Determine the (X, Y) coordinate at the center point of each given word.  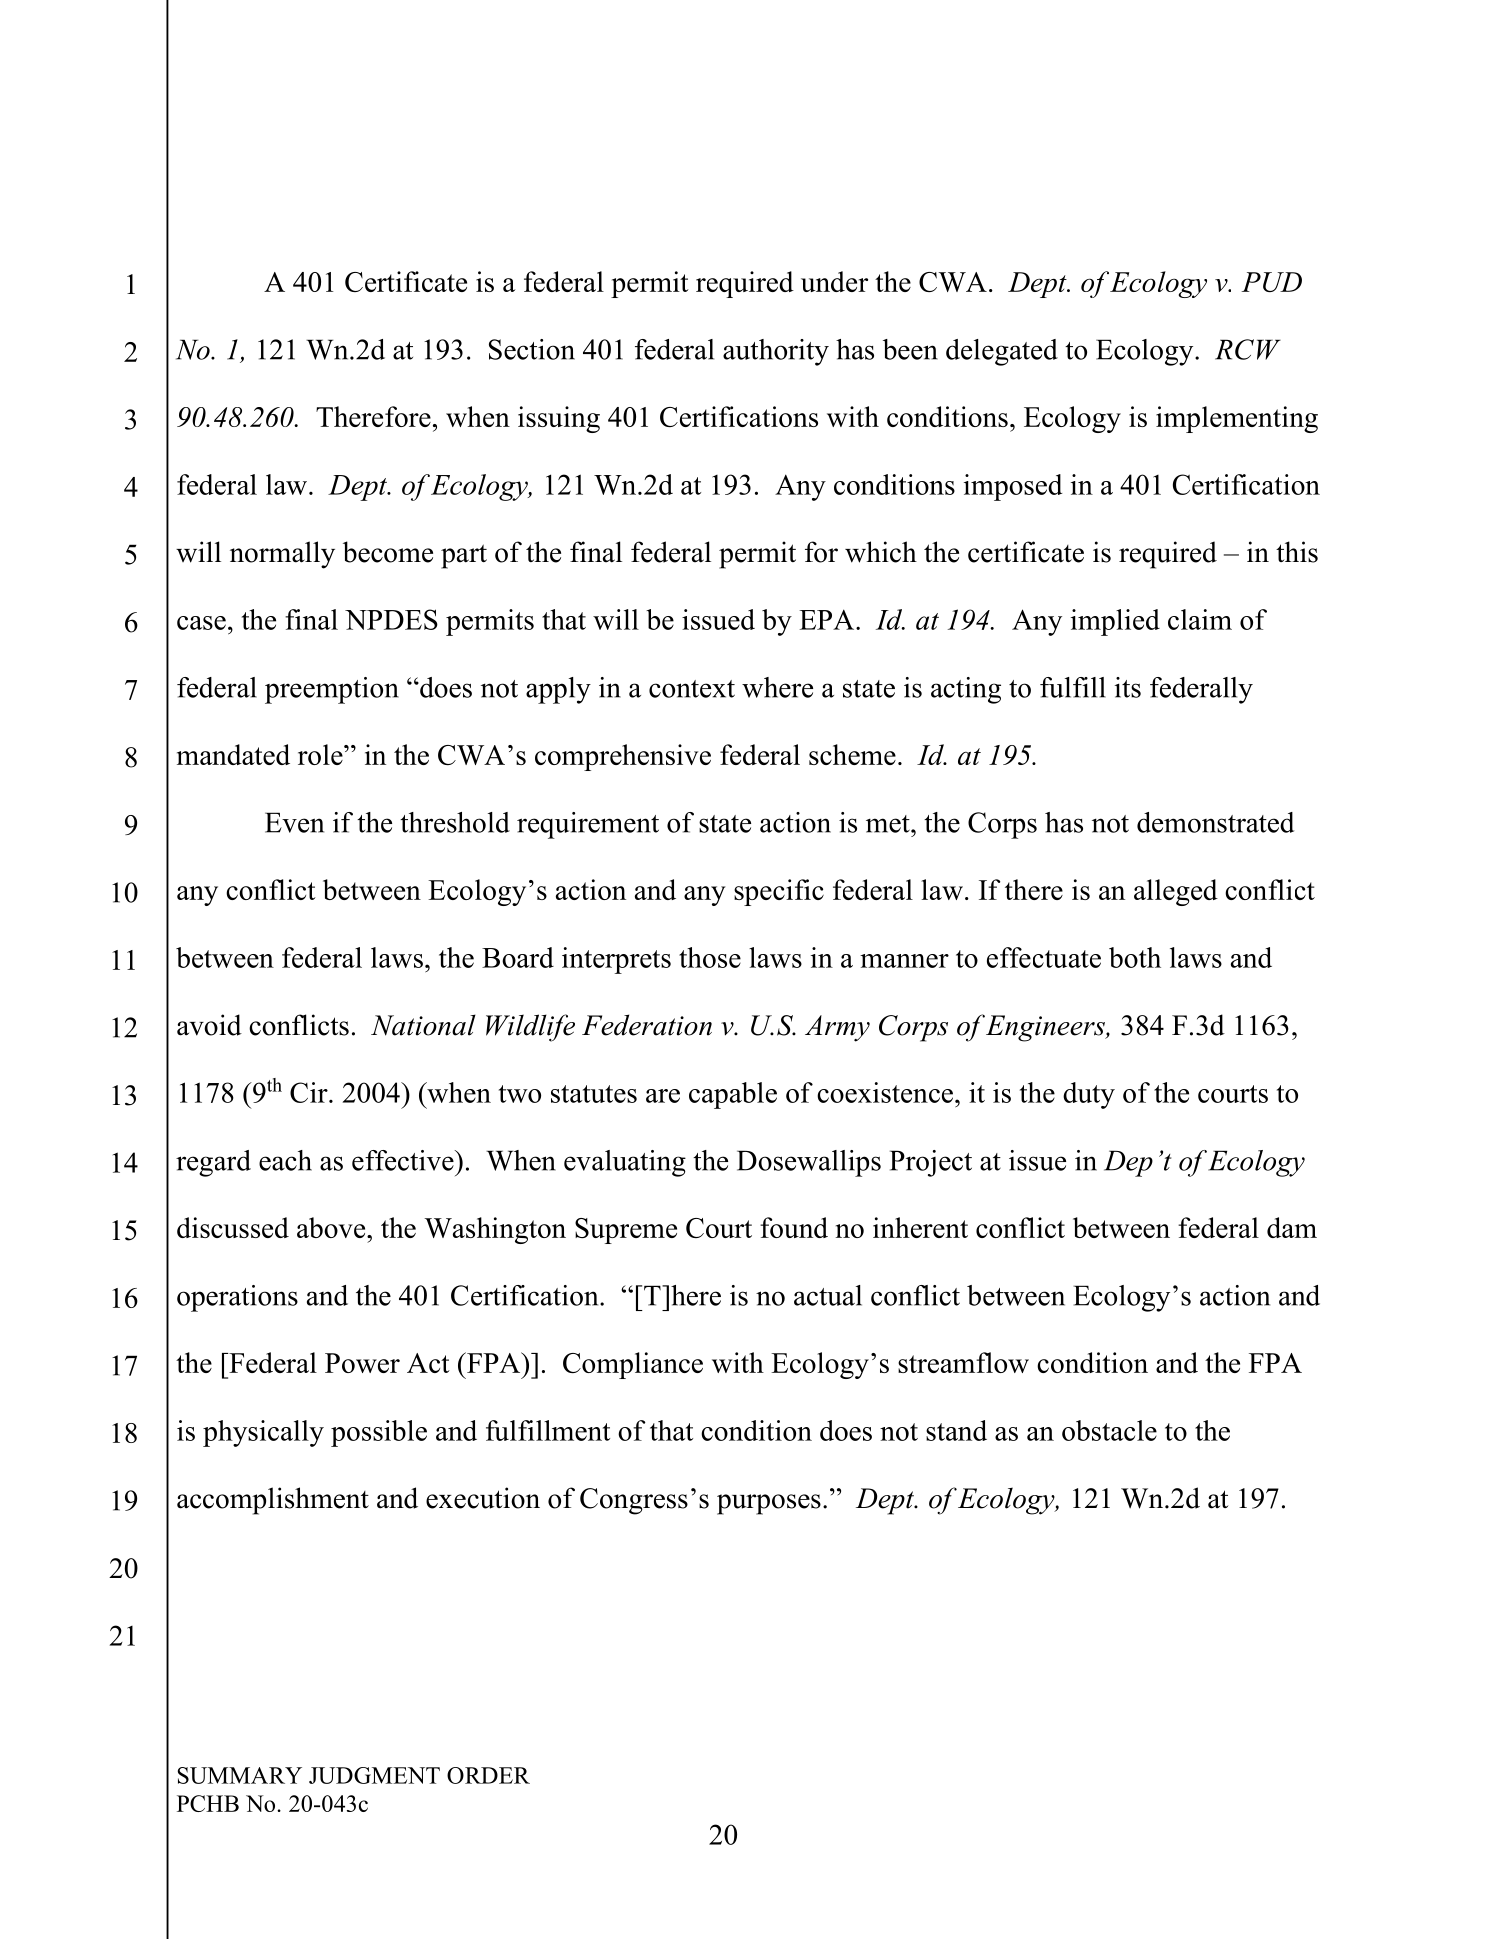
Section (532, 349)
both (1135, 957)
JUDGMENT (374, 1775)
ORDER (488, 1775)
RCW (1248, 349)
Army (837, 1028)
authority (776, 352)
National (423, 1025)
